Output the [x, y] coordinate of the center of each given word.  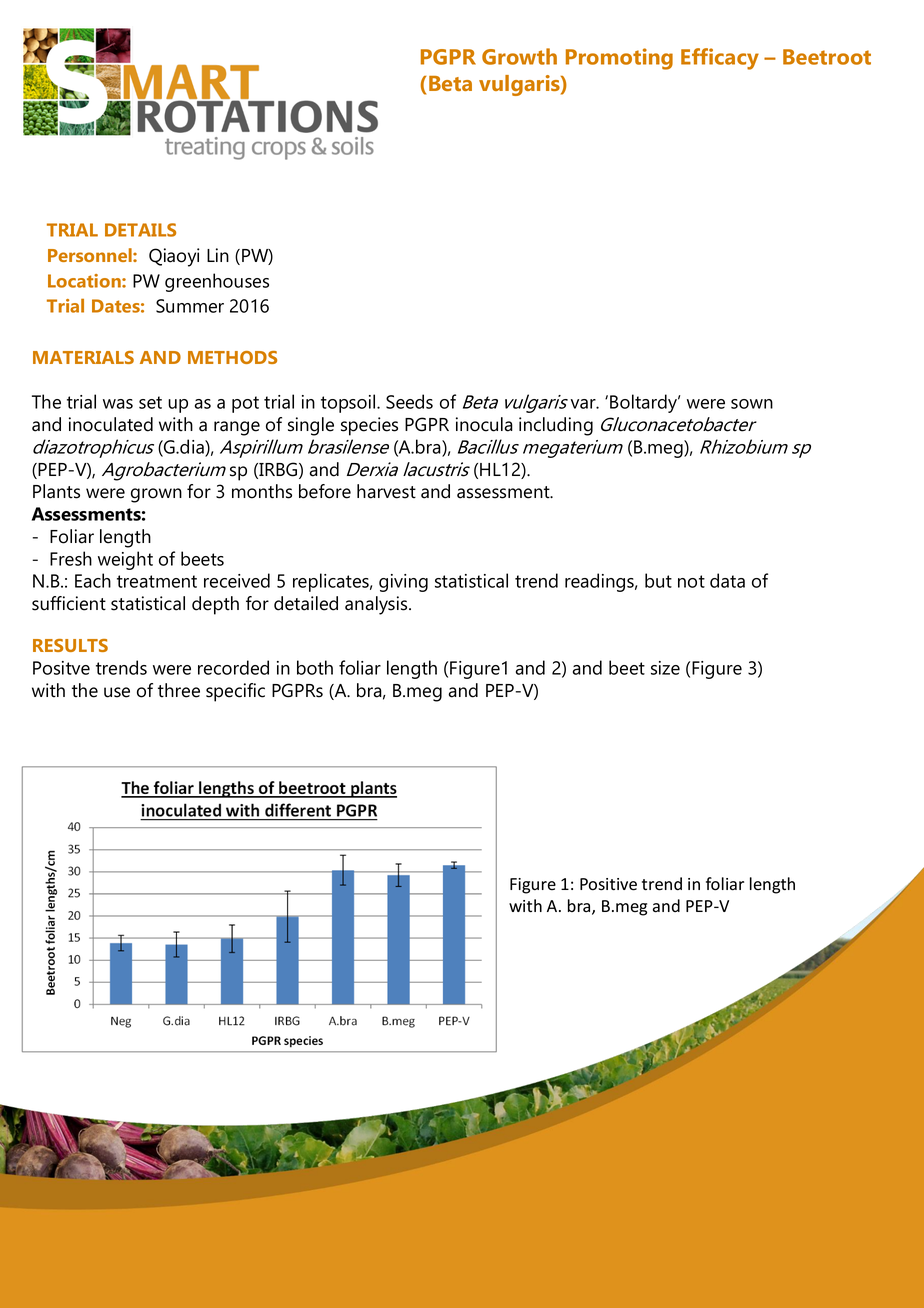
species [369, 426]
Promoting [619, 59]
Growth [519, 56]
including [556, 426]
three [179, 690]
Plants [56, 491]
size [665, 668]
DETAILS [140, 230]
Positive [608, 884]
